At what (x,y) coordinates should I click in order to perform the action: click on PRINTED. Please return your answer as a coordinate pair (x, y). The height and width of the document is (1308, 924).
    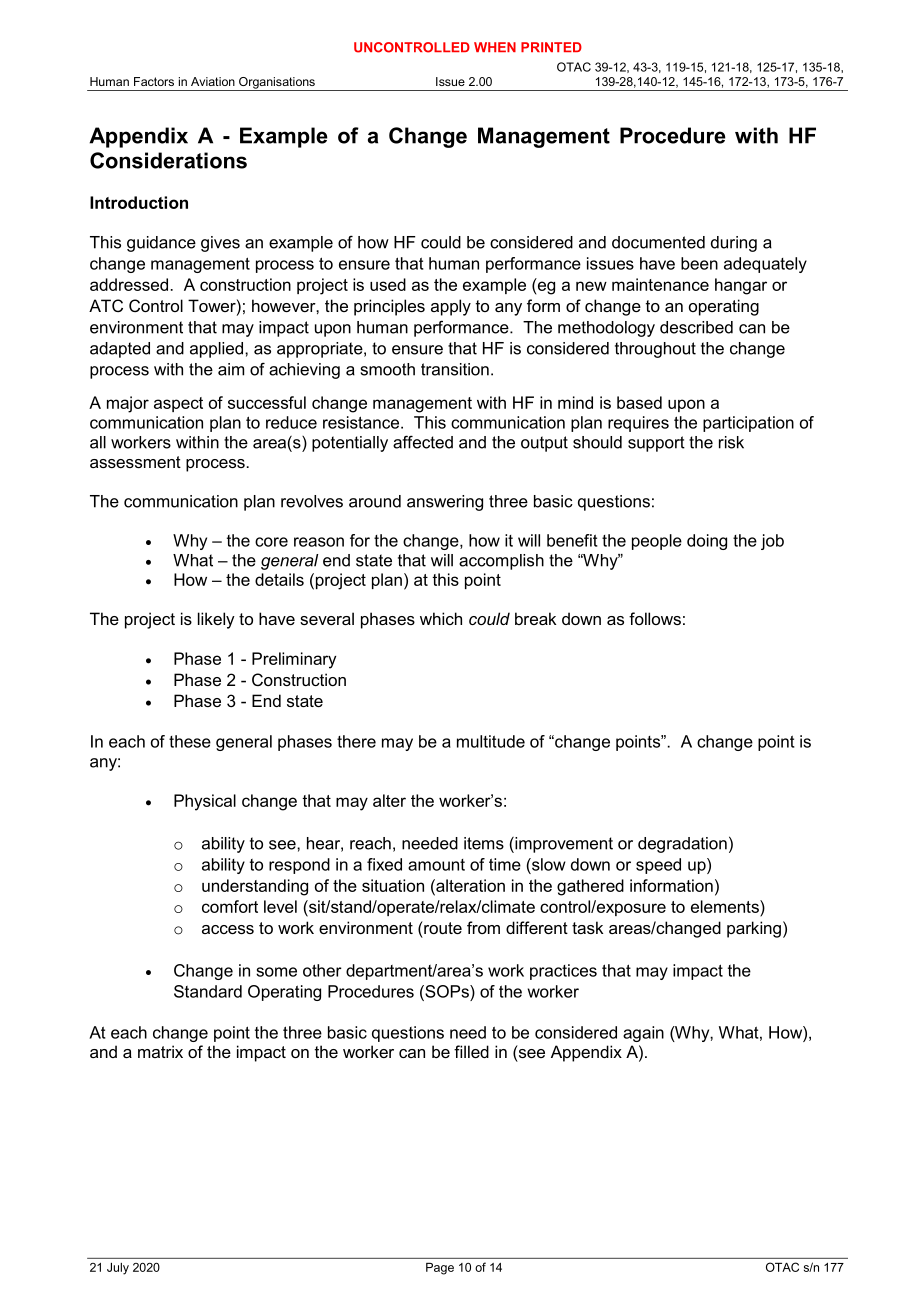
    Looking at the image, I should click on (551, 47).
